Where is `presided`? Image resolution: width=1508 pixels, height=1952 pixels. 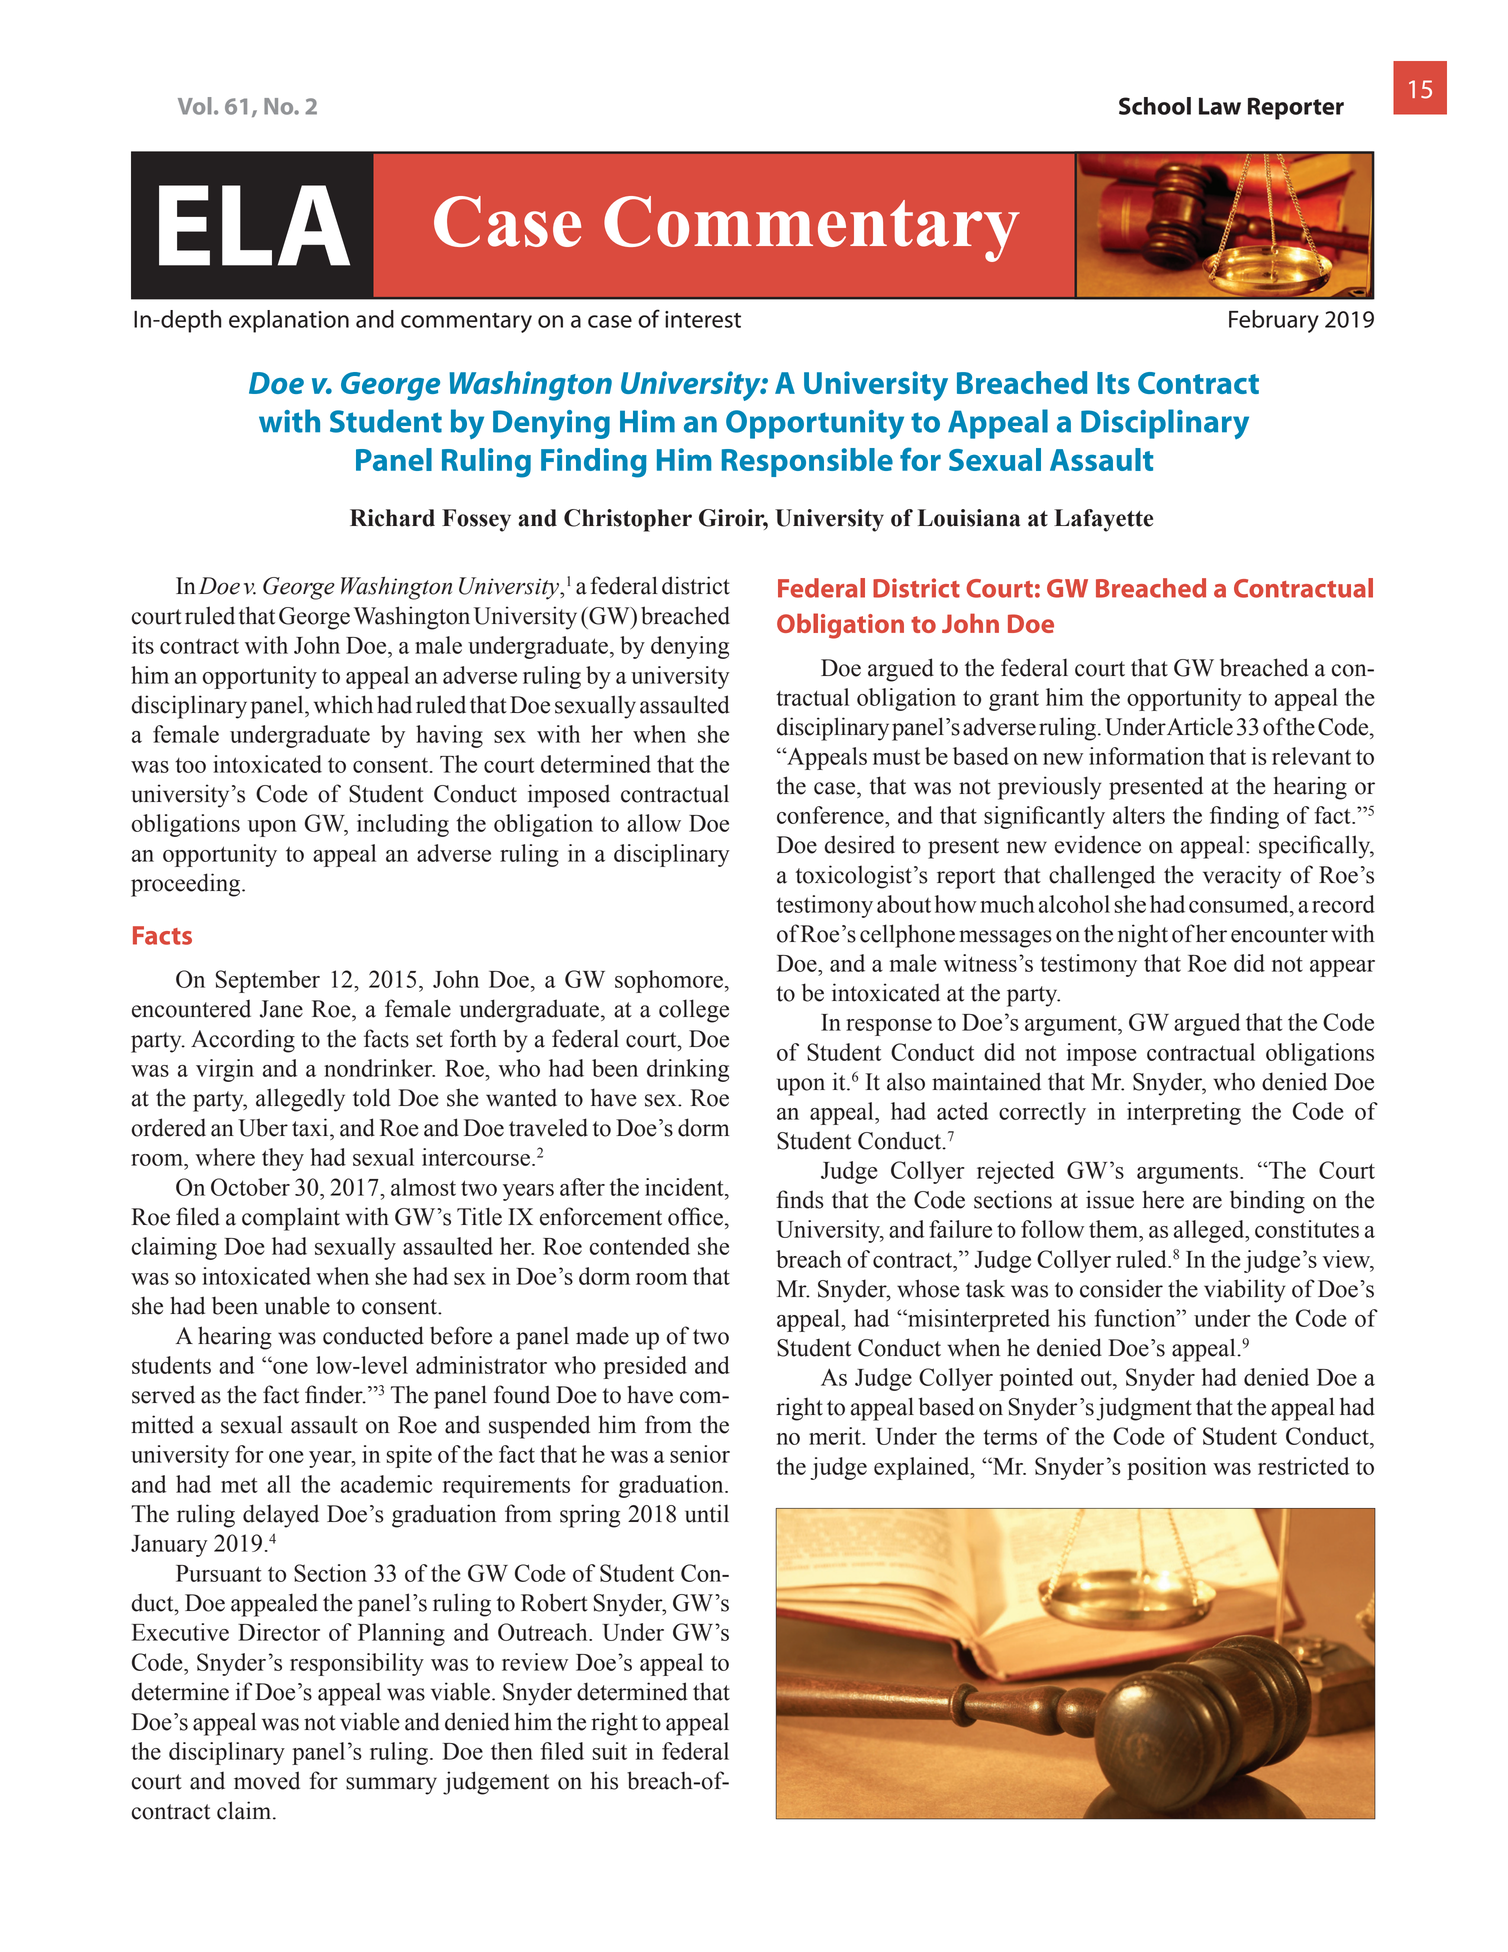 presided is located at coordinates (645, 1367).
